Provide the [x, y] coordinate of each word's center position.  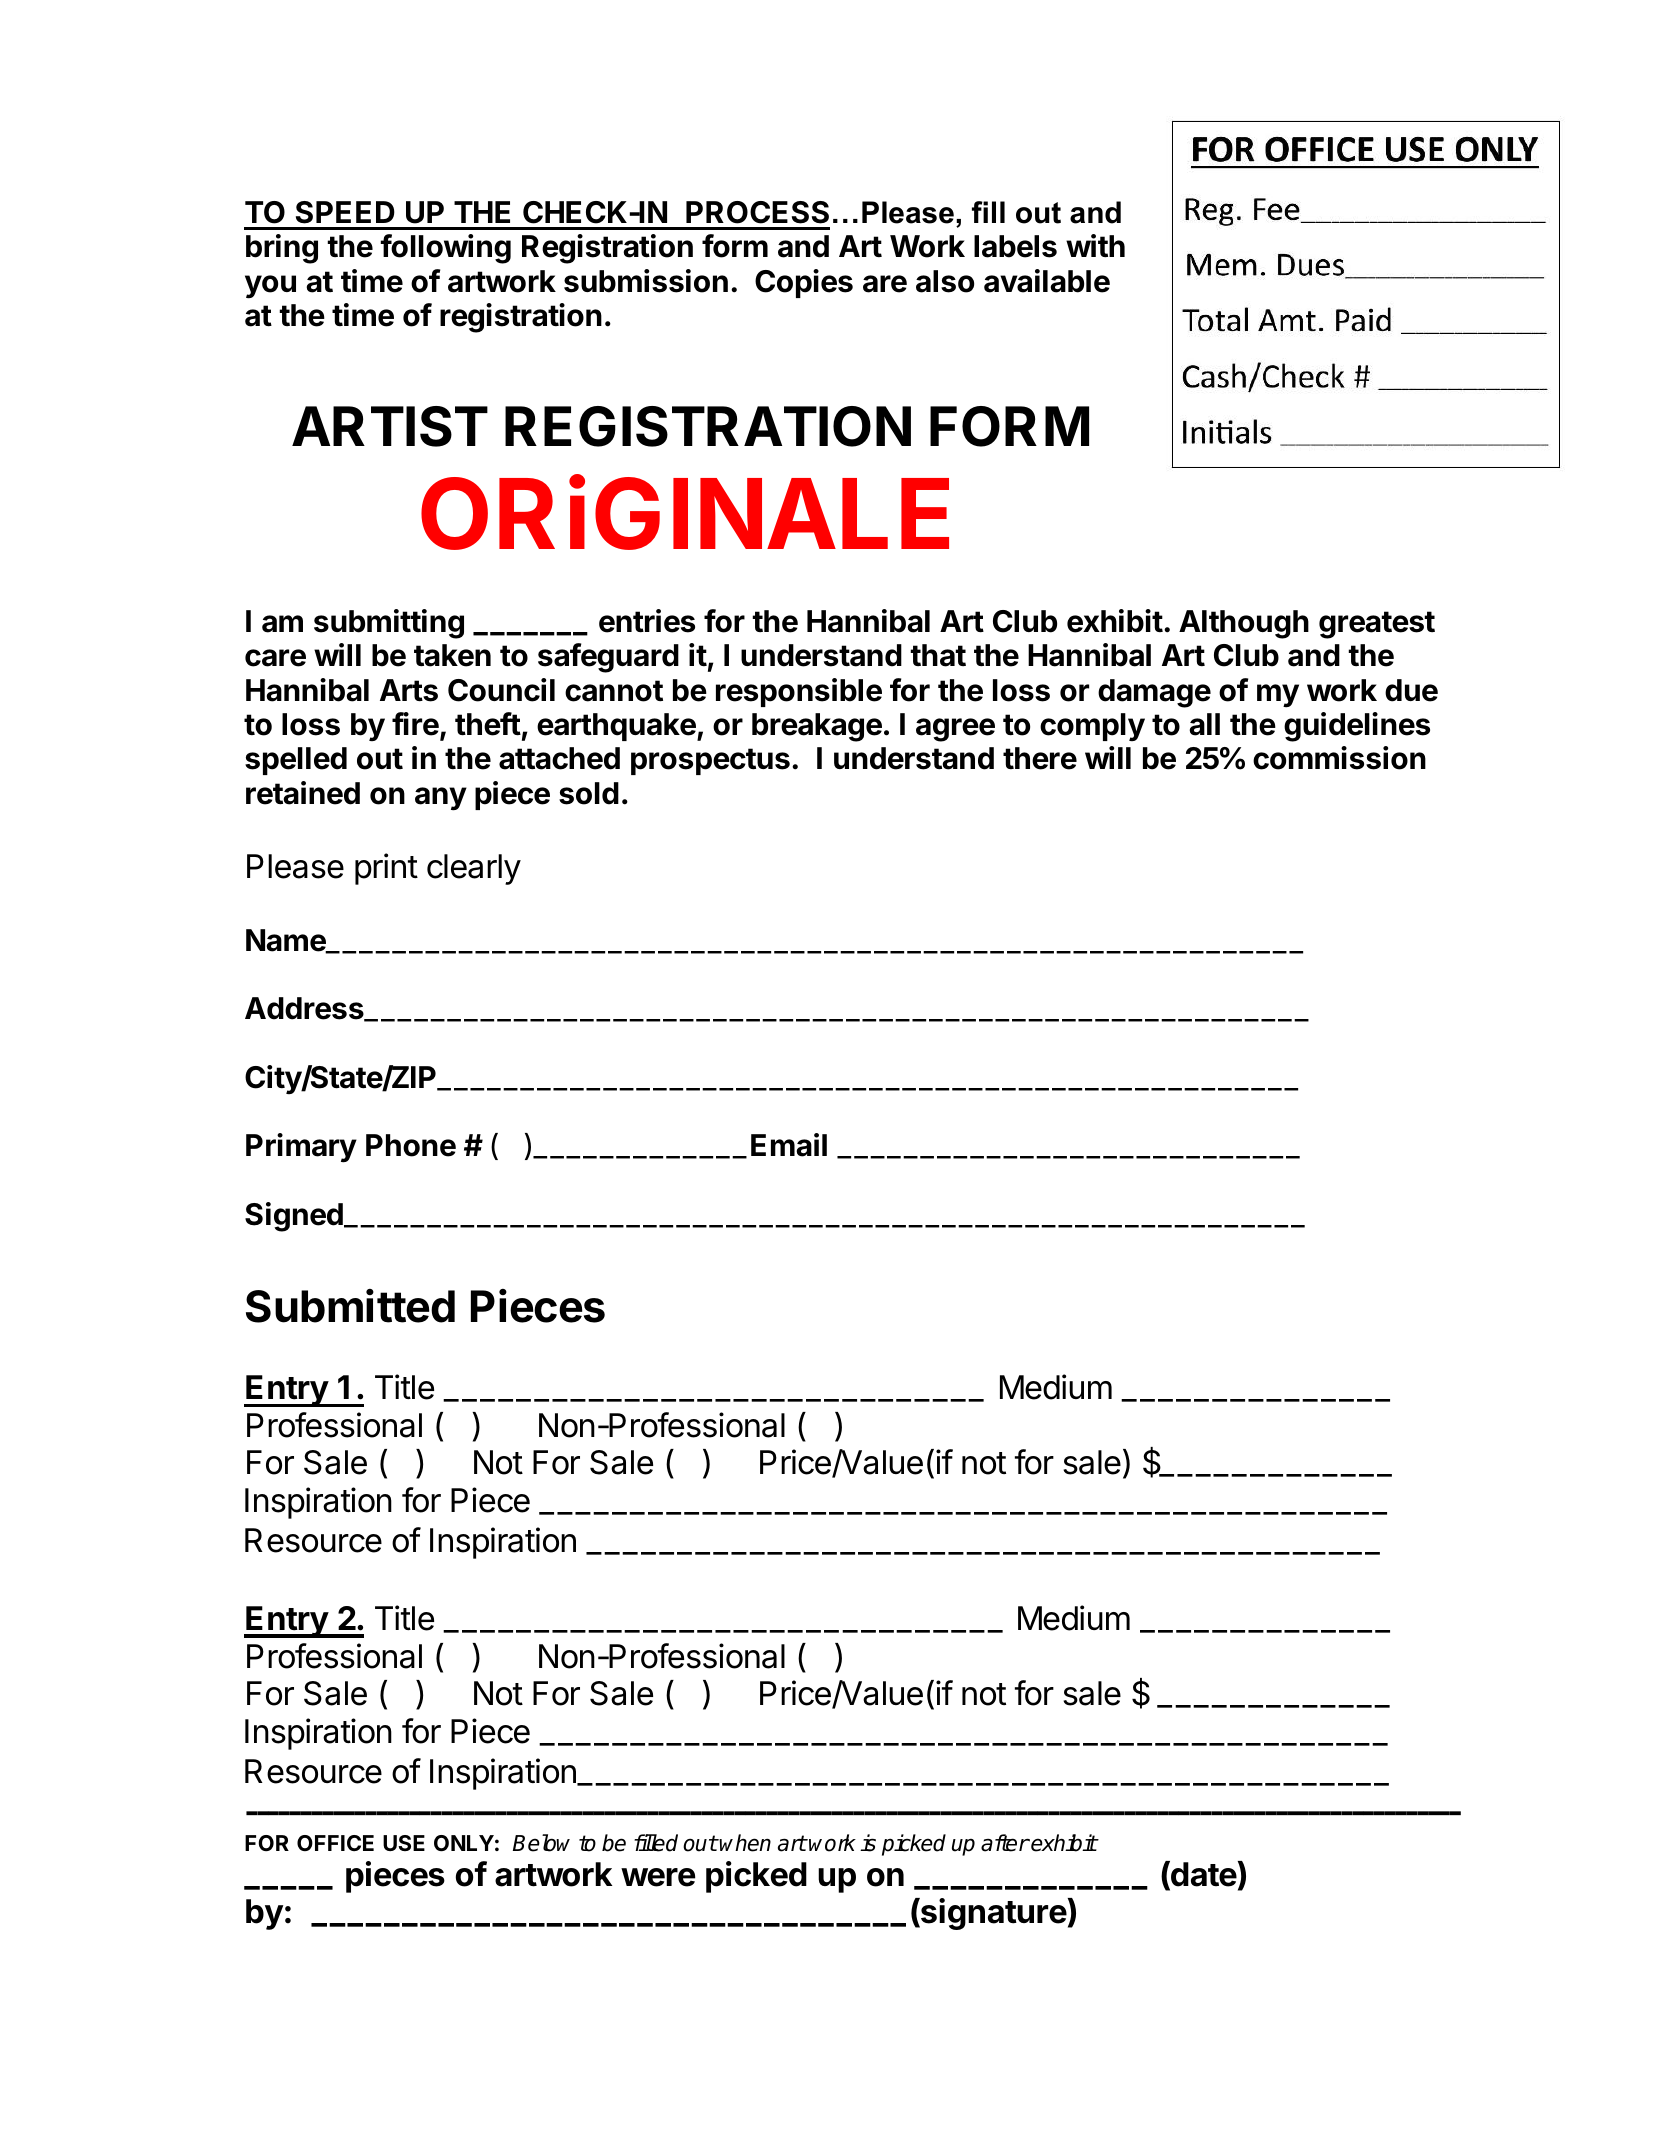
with [1095, 246]
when [745, 1843]
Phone [411, 1145]
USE [404, 1843]
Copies [804, 283]
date [1203, 1875]
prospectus [710, 761]
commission [1339, 758]
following [445, 249]
